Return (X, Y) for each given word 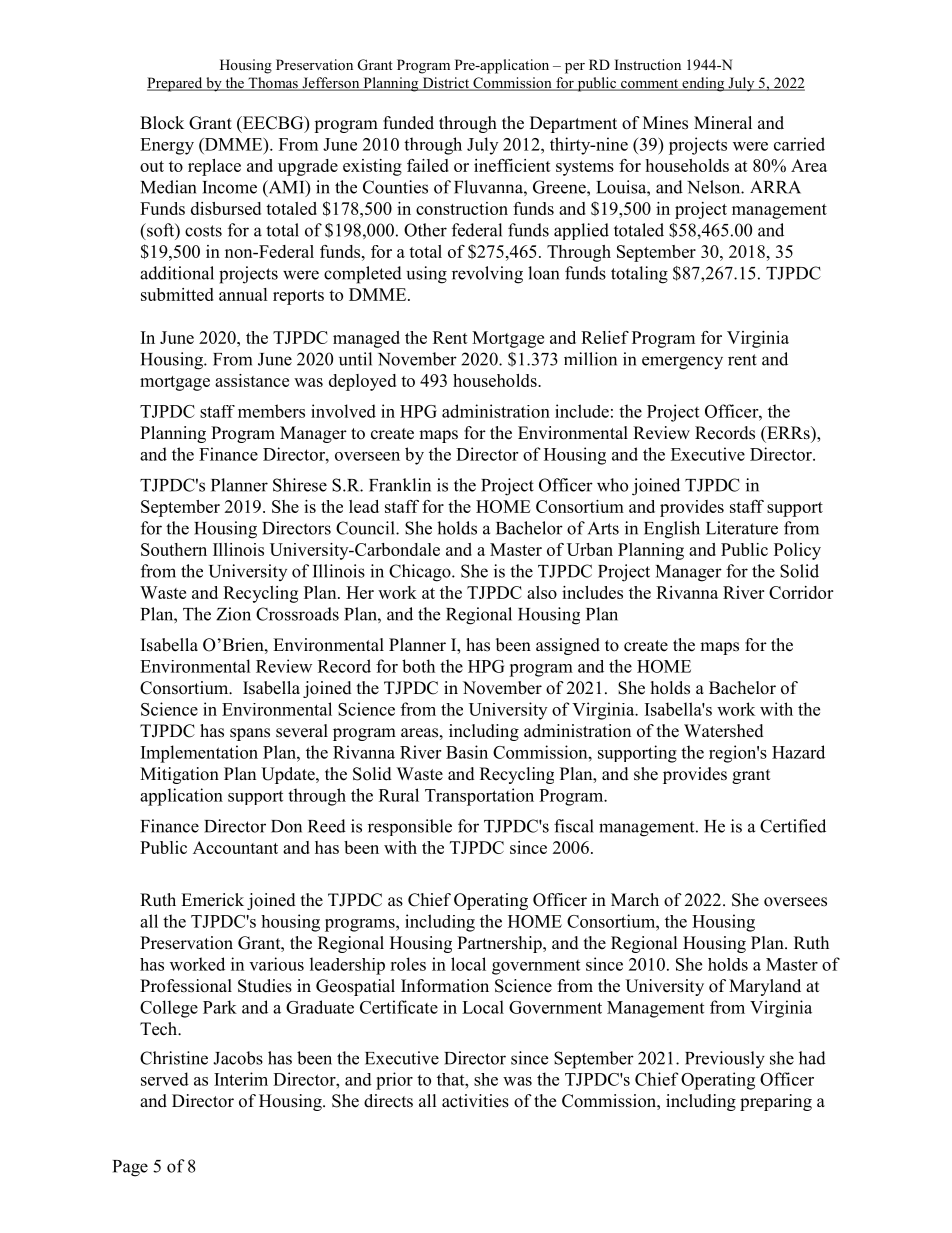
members (271, 411)
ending (703, 84)
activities (475, 1101)
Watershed (724, 731)
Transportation (479, 797)
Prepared (176, 84)
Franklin (400, 485)
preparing (776, 1102)
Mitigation (179, 775)
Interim (241, 1079)
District (446, 84)
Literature (742, 528)
